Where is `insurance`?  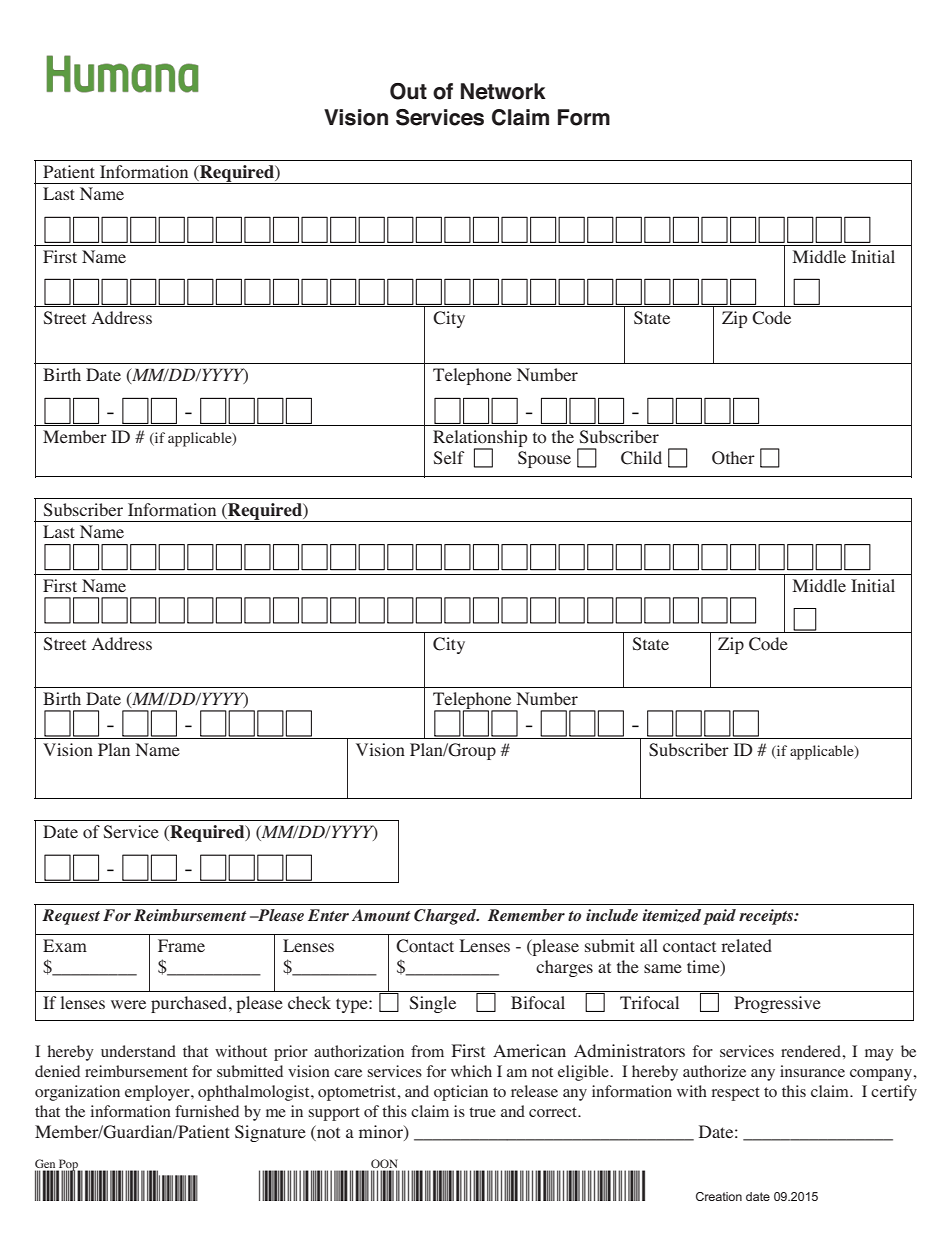
insurance is located at coordinates (812, 1071).
